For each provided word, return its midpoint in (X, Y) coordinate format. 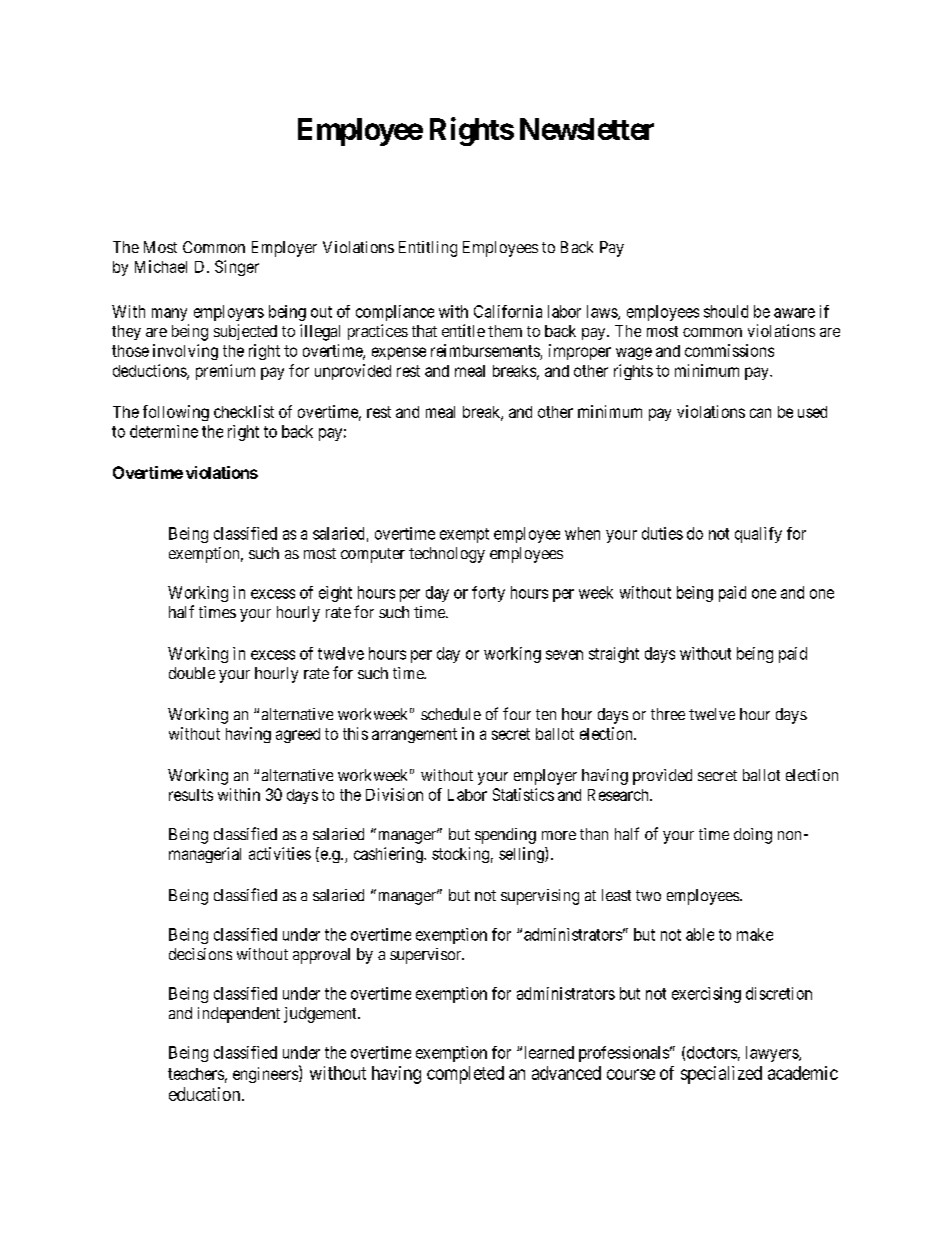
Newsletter (587, 129)
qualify (758, 535)
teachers (196, 1074)
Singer (237, 268)
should (726, 311)
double (192, 673)
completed (465, 1075)
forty (488, 594)
